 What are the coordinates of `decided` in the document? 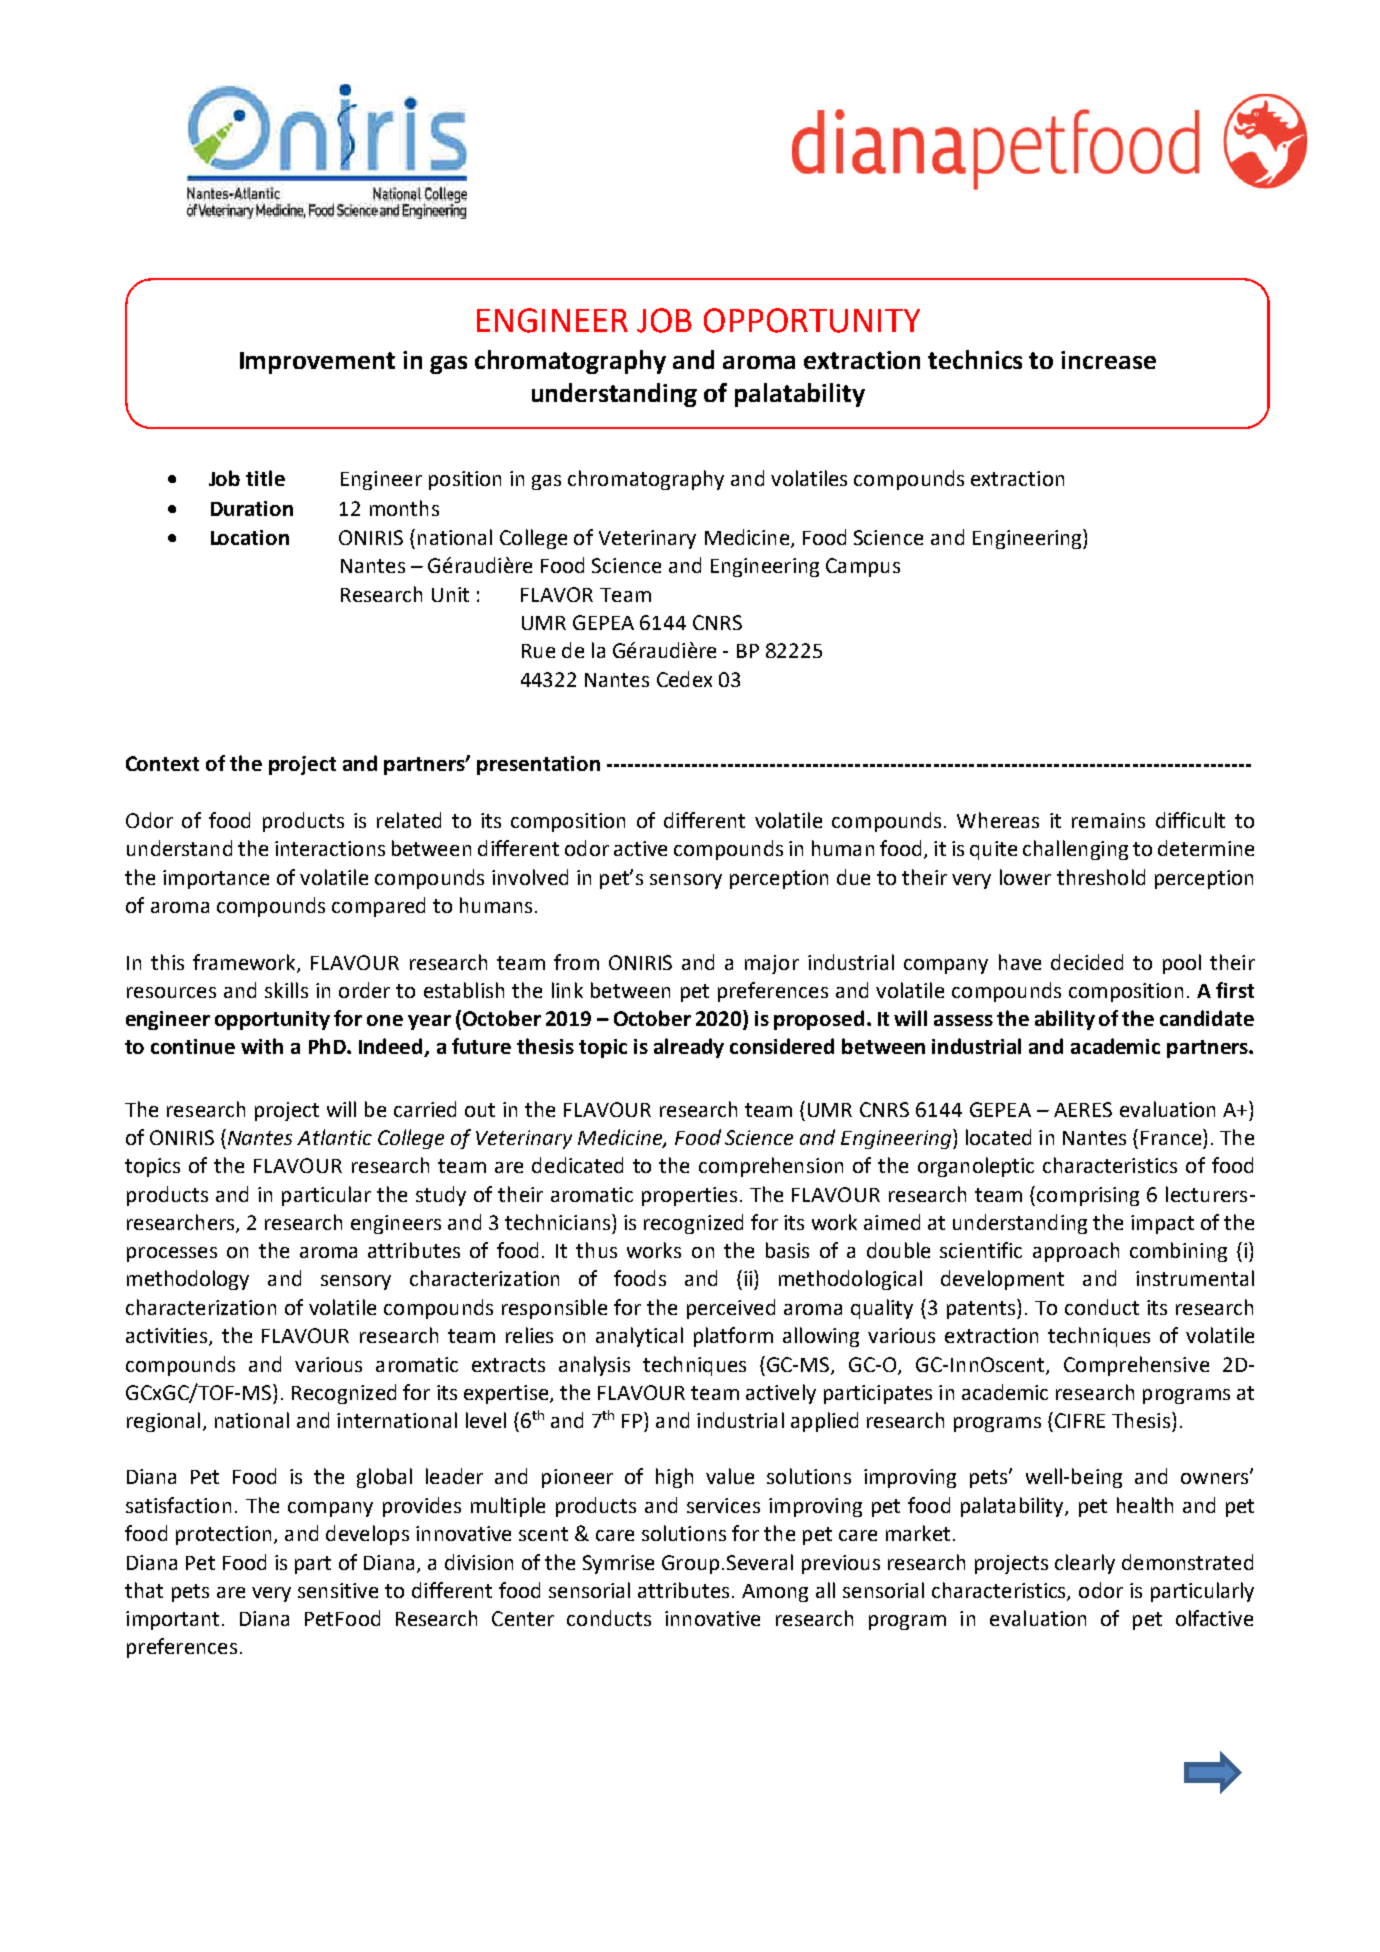 It's located at (1087, 962).
